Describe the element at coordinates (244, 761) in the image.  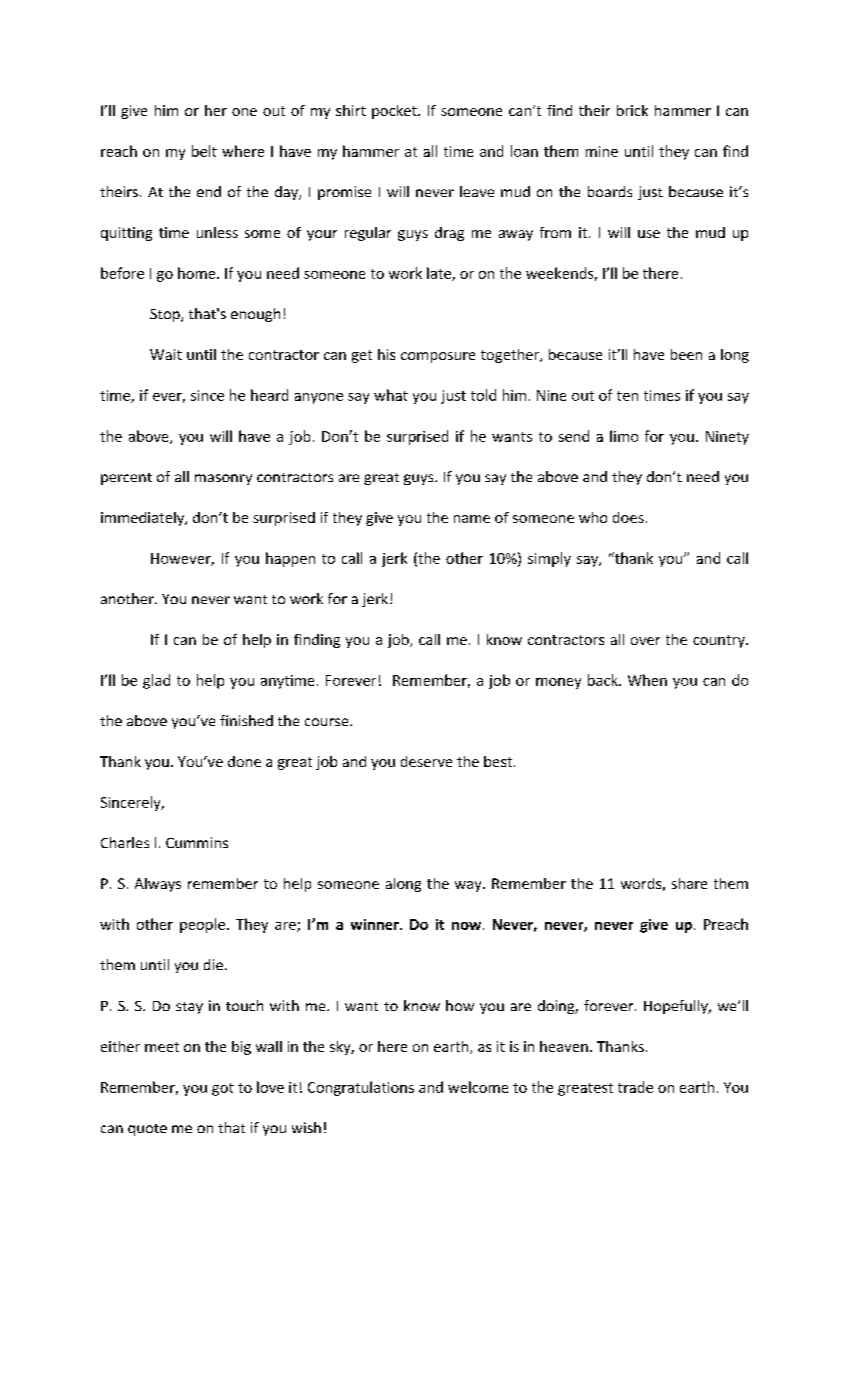
I see `done` at that location.
